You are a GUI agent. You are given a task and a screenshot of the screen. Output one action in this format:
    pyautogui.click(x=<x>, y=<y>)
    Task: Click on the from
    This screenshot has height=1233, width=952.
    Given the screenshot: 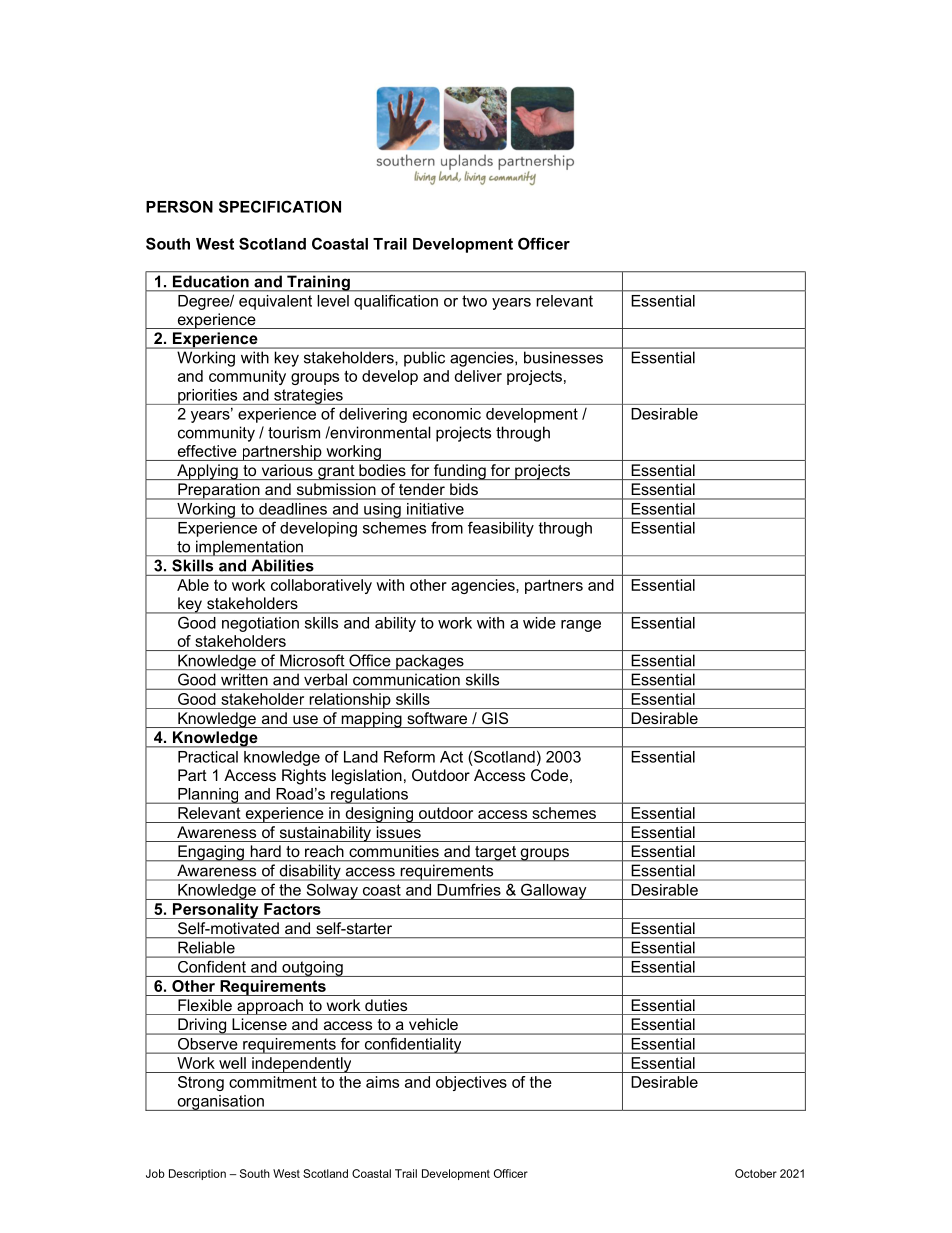 What is the action you would take?
    pyautogui.click(x=447, y=528)
